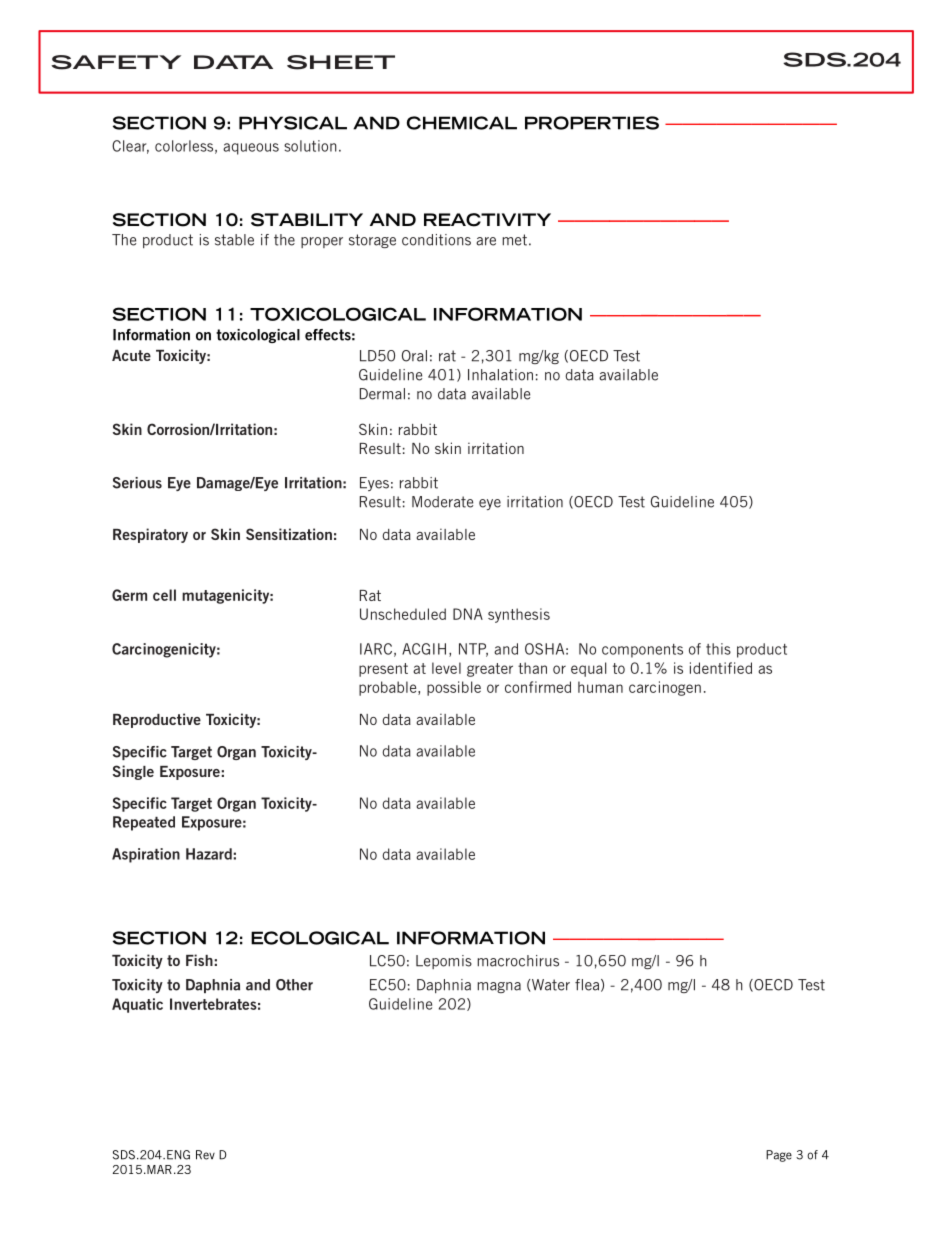 The image size is (952, 1233). What do you see at coordinates (205, 1155) in the screenshot?
I see `Rev` at bounding box center [205, 1155].
